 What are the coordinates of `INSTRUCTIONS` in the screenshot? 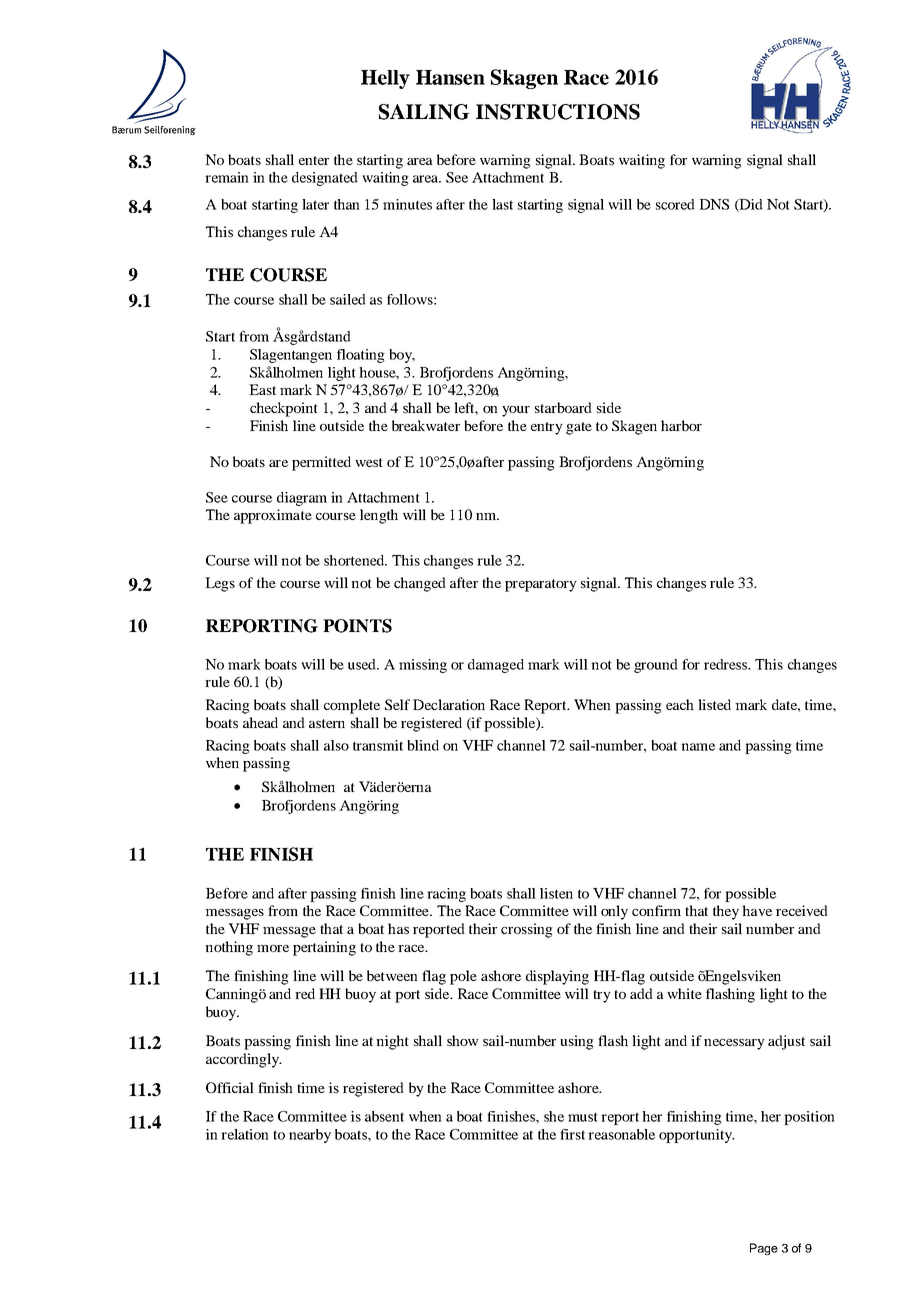 It's located at (558, 112).
